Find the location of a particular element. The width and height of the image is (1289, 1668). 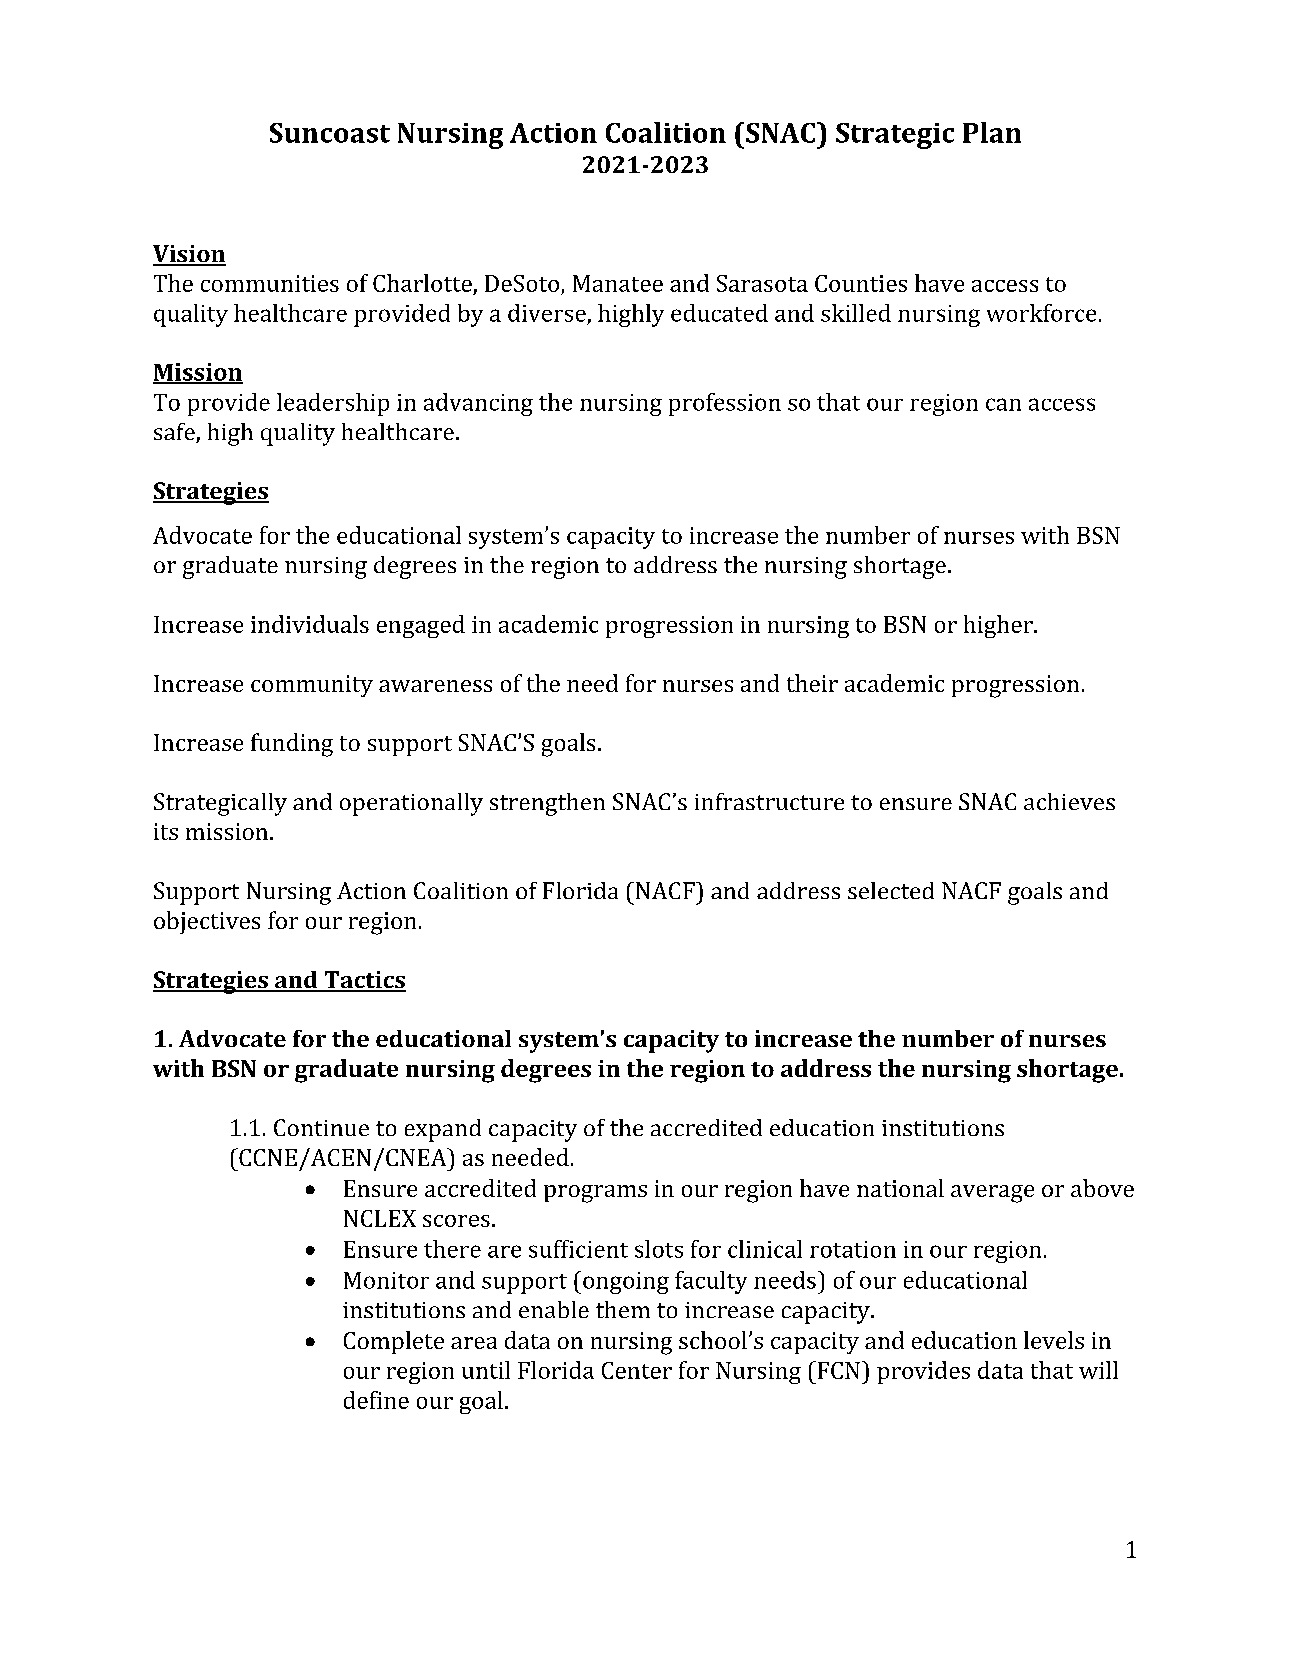

define is located at coordinates (376, 1400).
